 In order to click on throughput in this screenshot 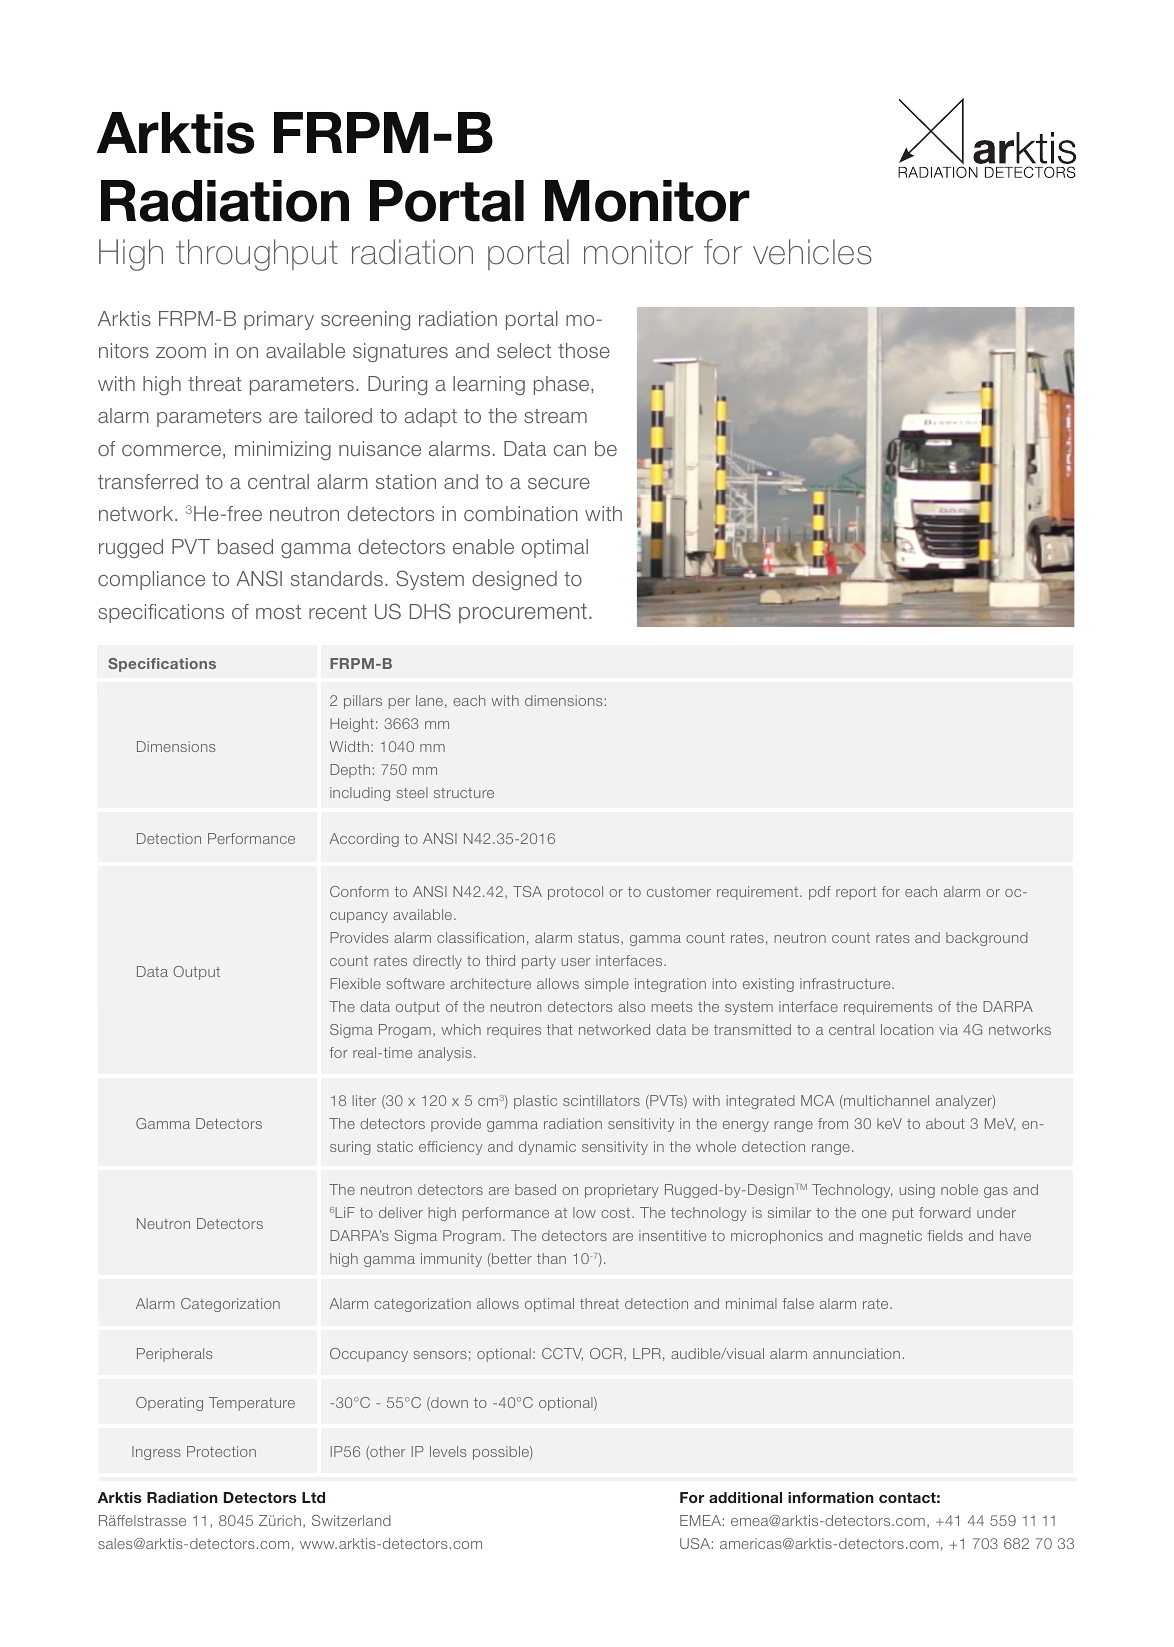, I will do `click(257, 255)`.
